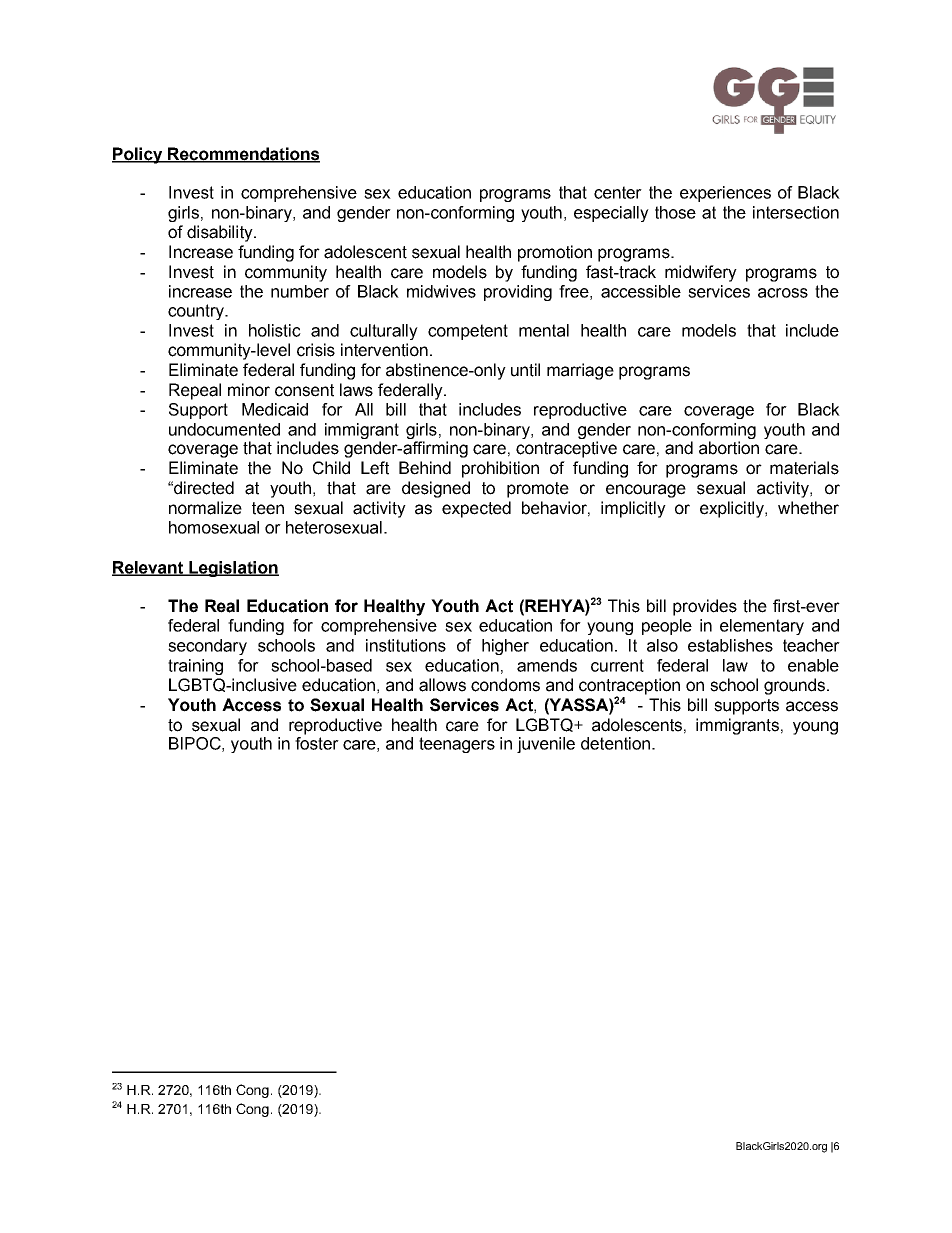  Describe the element at coordinates (618, 192) in the image. I see `center` at that location.
